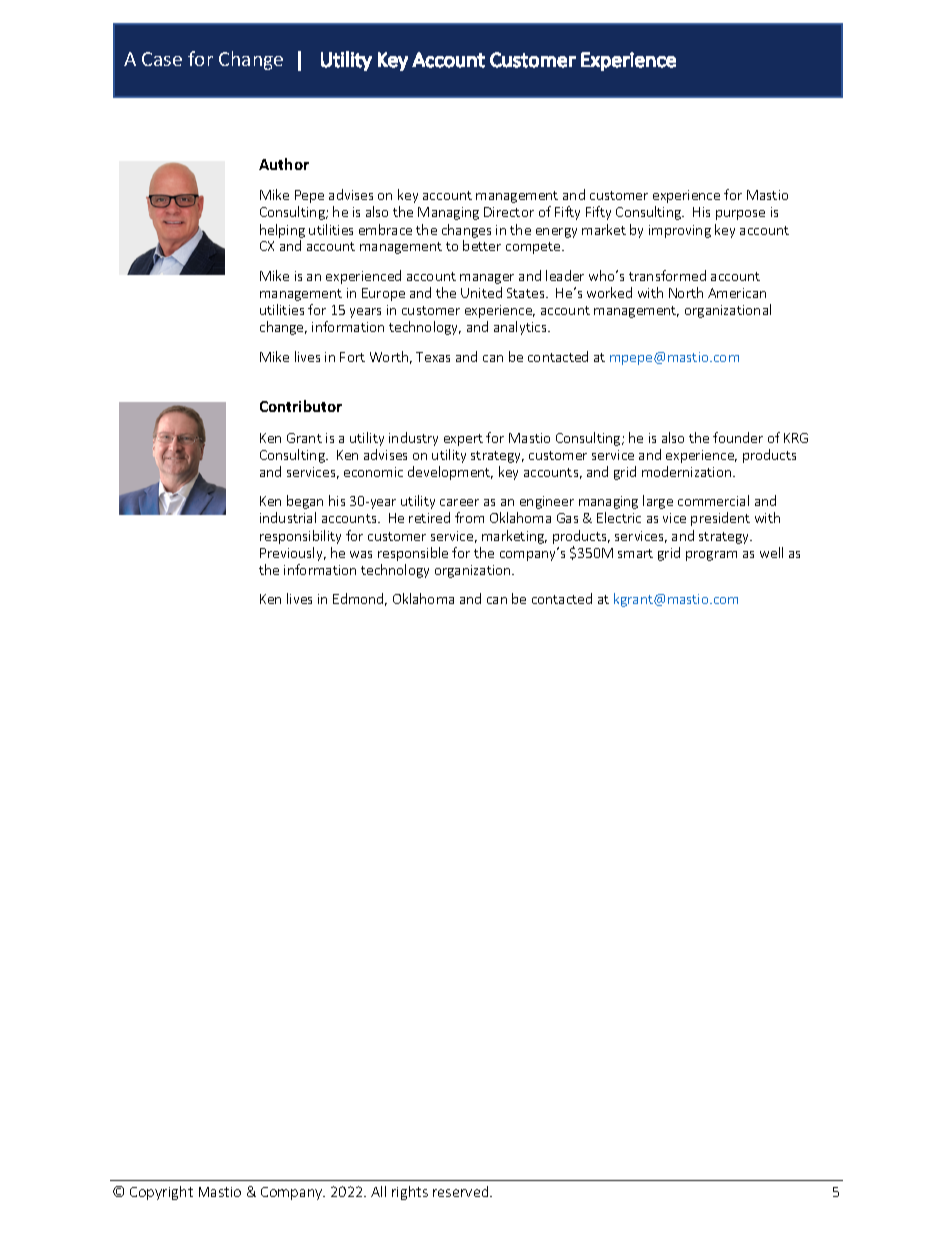 Image resolution: width=952 pixels, height=1233 pixels. Describe the element at coordinates (711, 556) in the screenshot. I see `program` at that location.
